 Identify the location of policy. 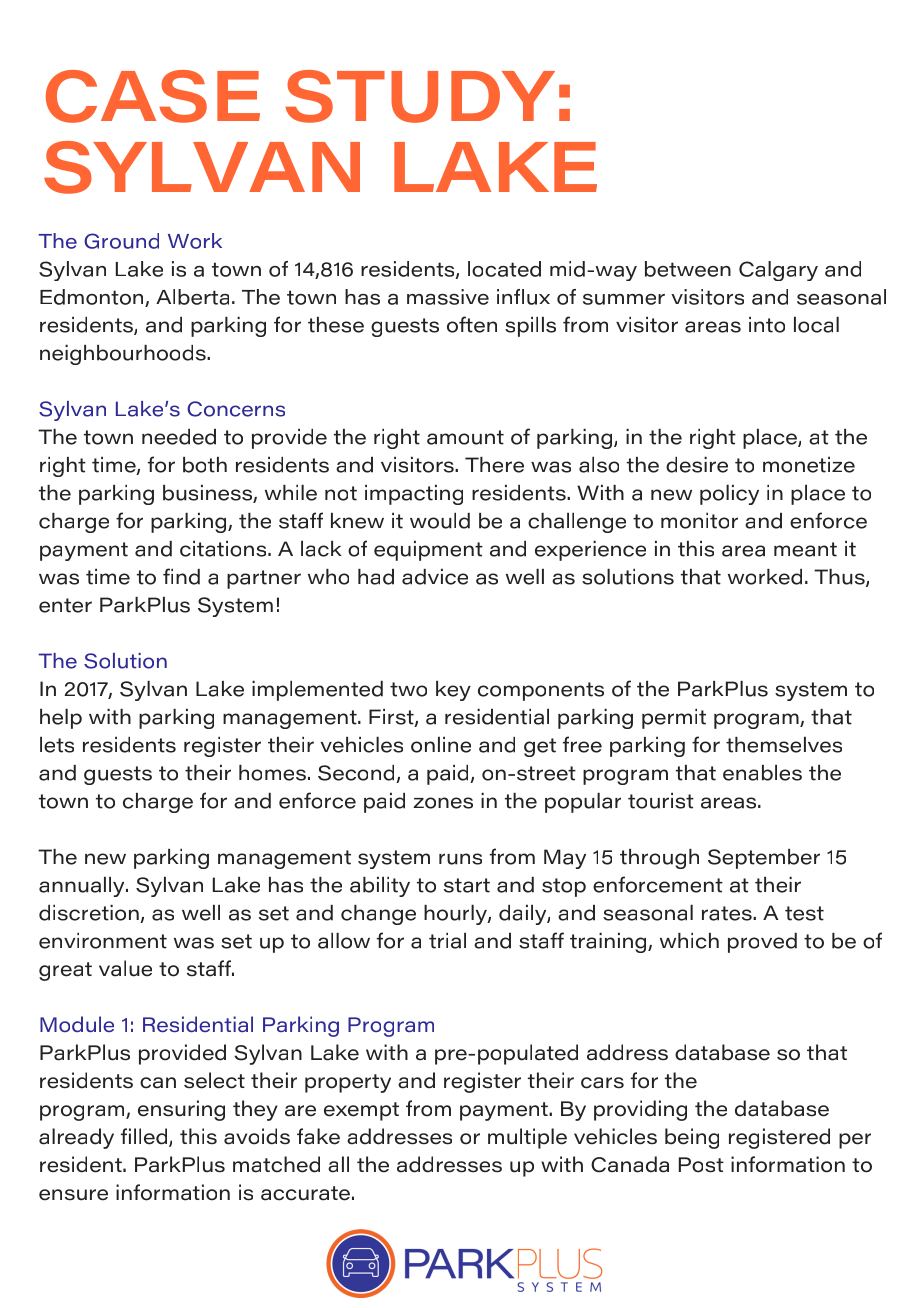
(729, 494).
